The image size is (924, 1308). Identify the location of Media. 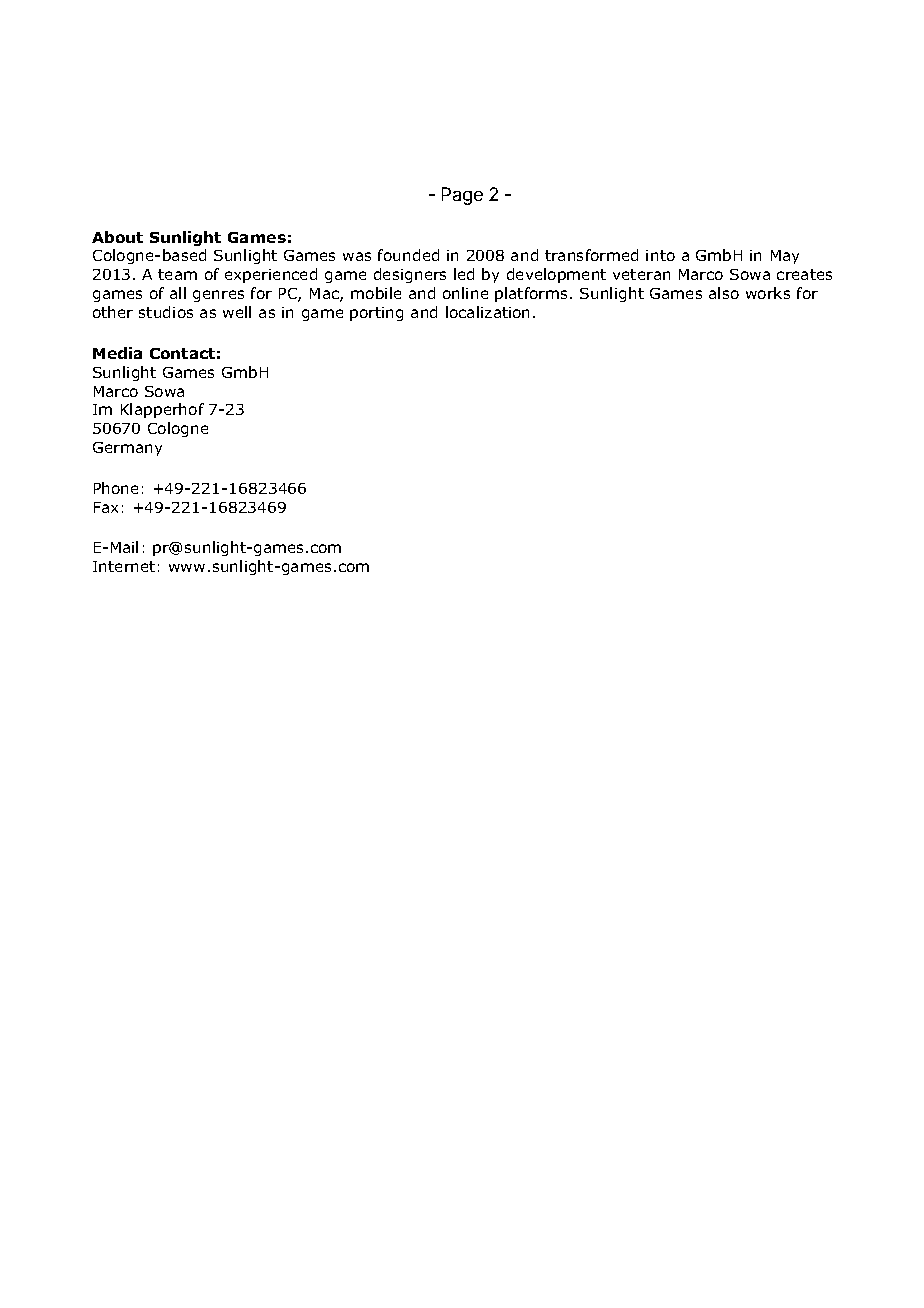
(117, 353).
